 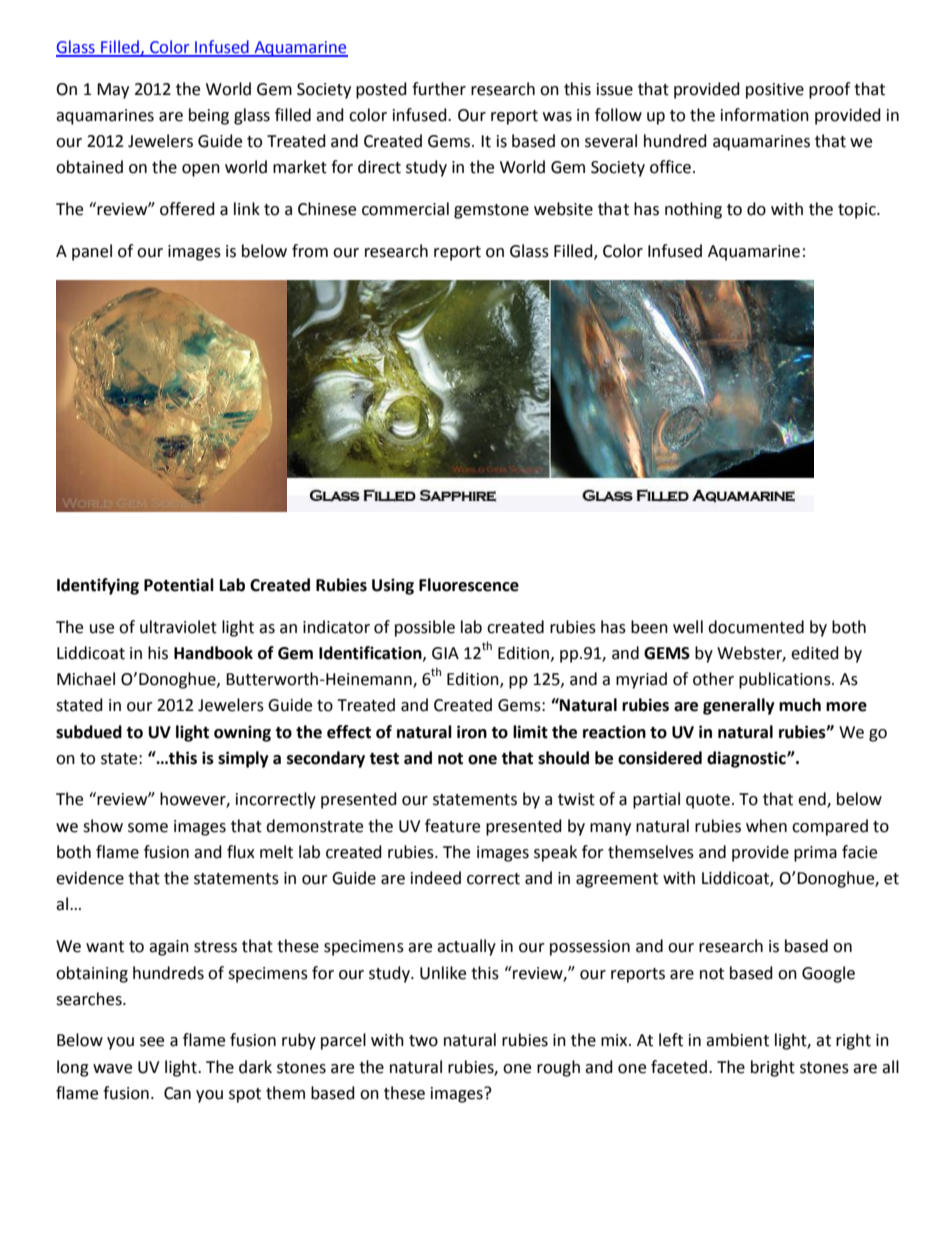 I want to click on simply, so click(x=243, y=759).
